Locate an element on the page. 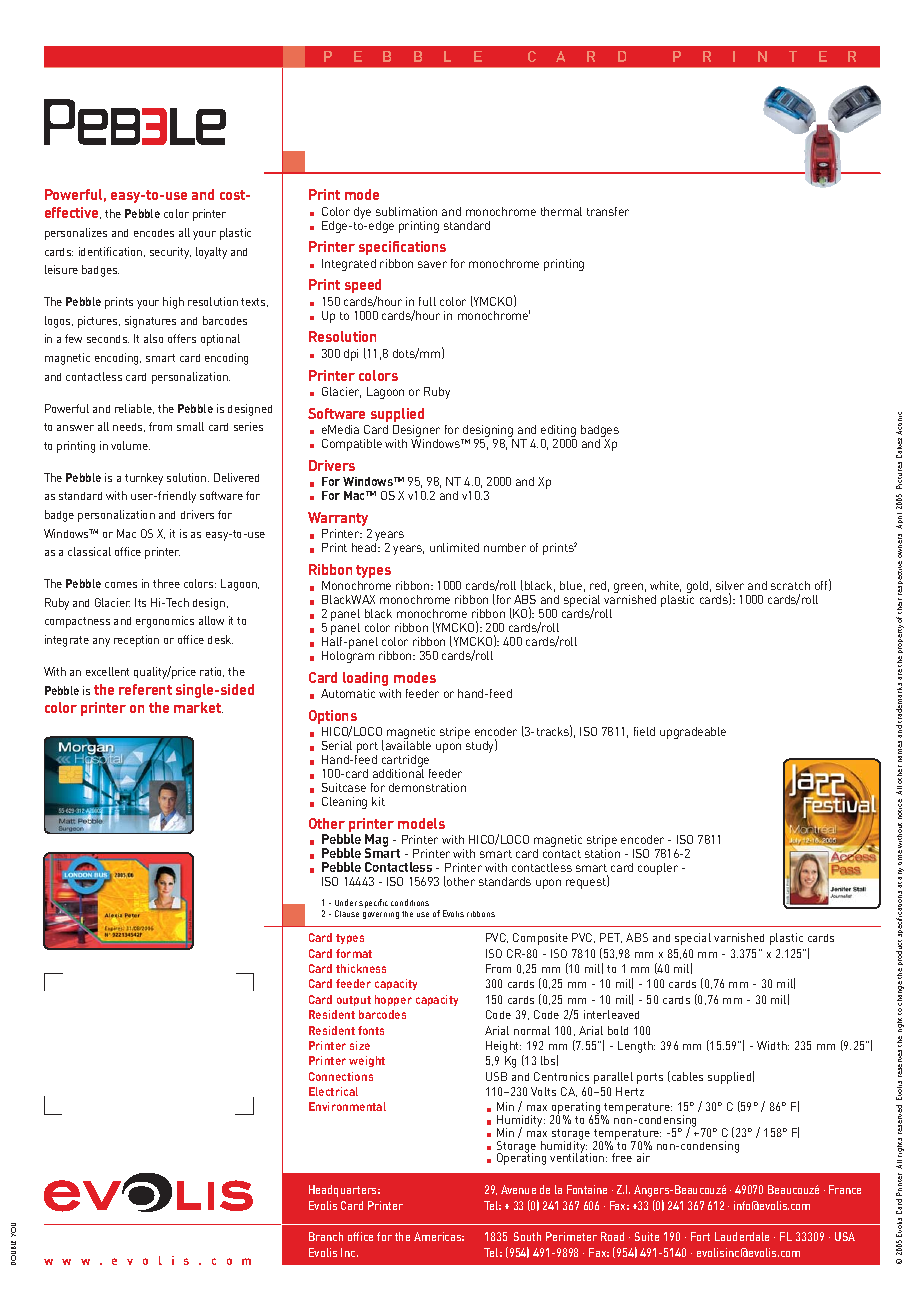 Image resolution: width=924 pixels, height=1308 pixels. saver is located at coordinates (432, 264).
